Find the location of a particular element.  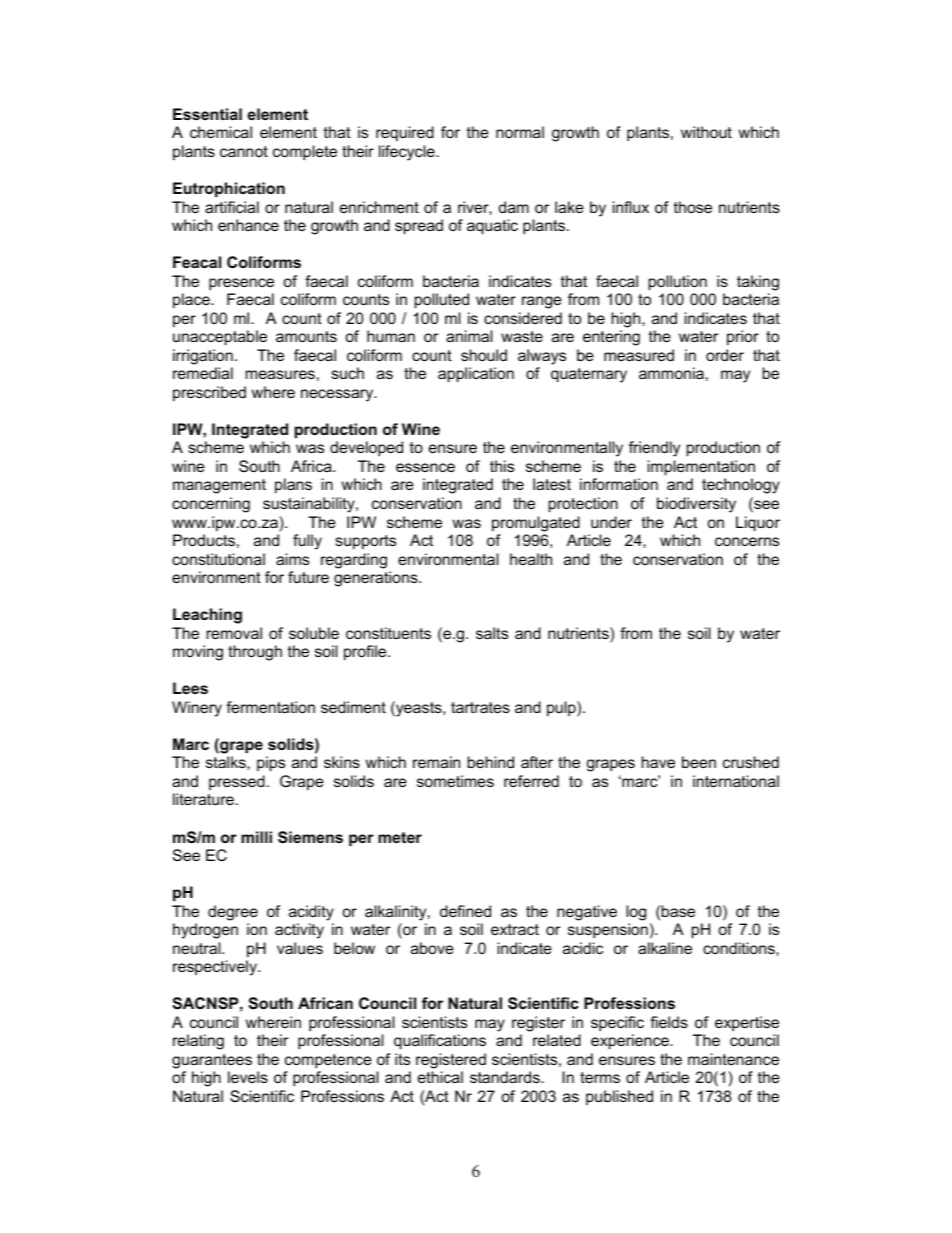

sometimes is located at coordinates (455, 781).
